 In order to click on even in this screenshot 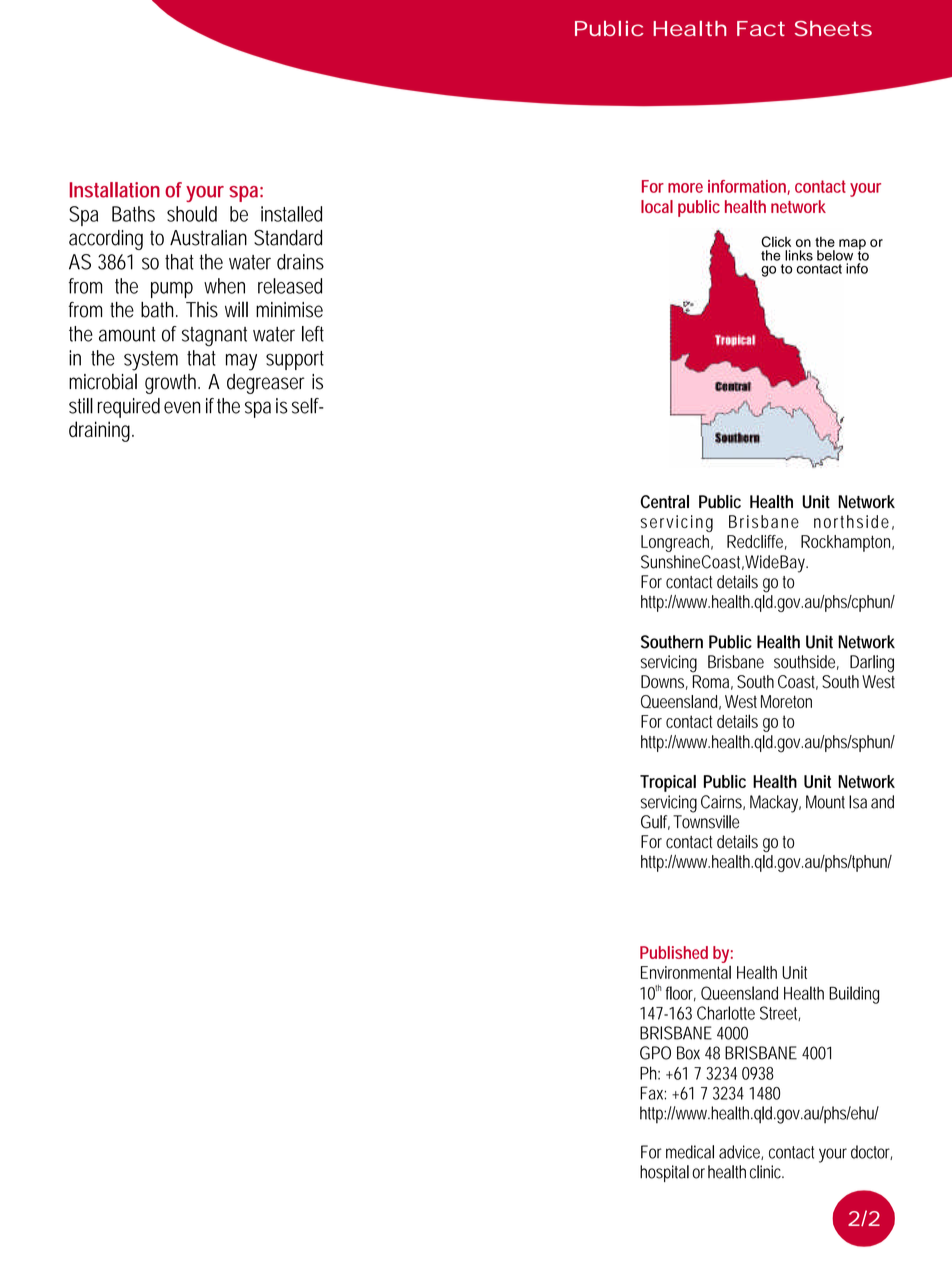, I will do `click(182, 407)`.
